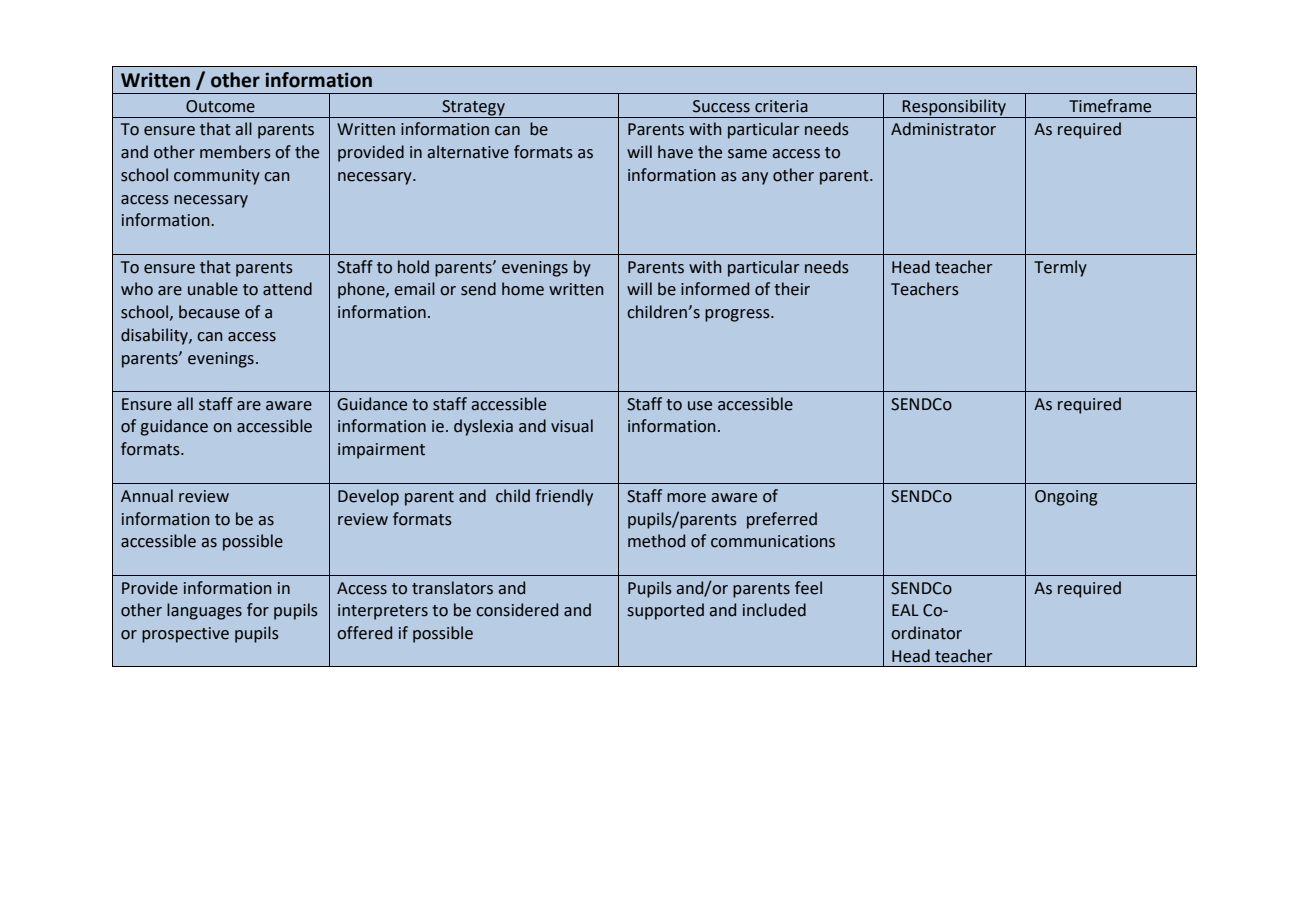 This screenshot has height=924, width=1308. Describe the element at coordinates (943, 129) in the screenshot. I see `Administrator` at that location.
